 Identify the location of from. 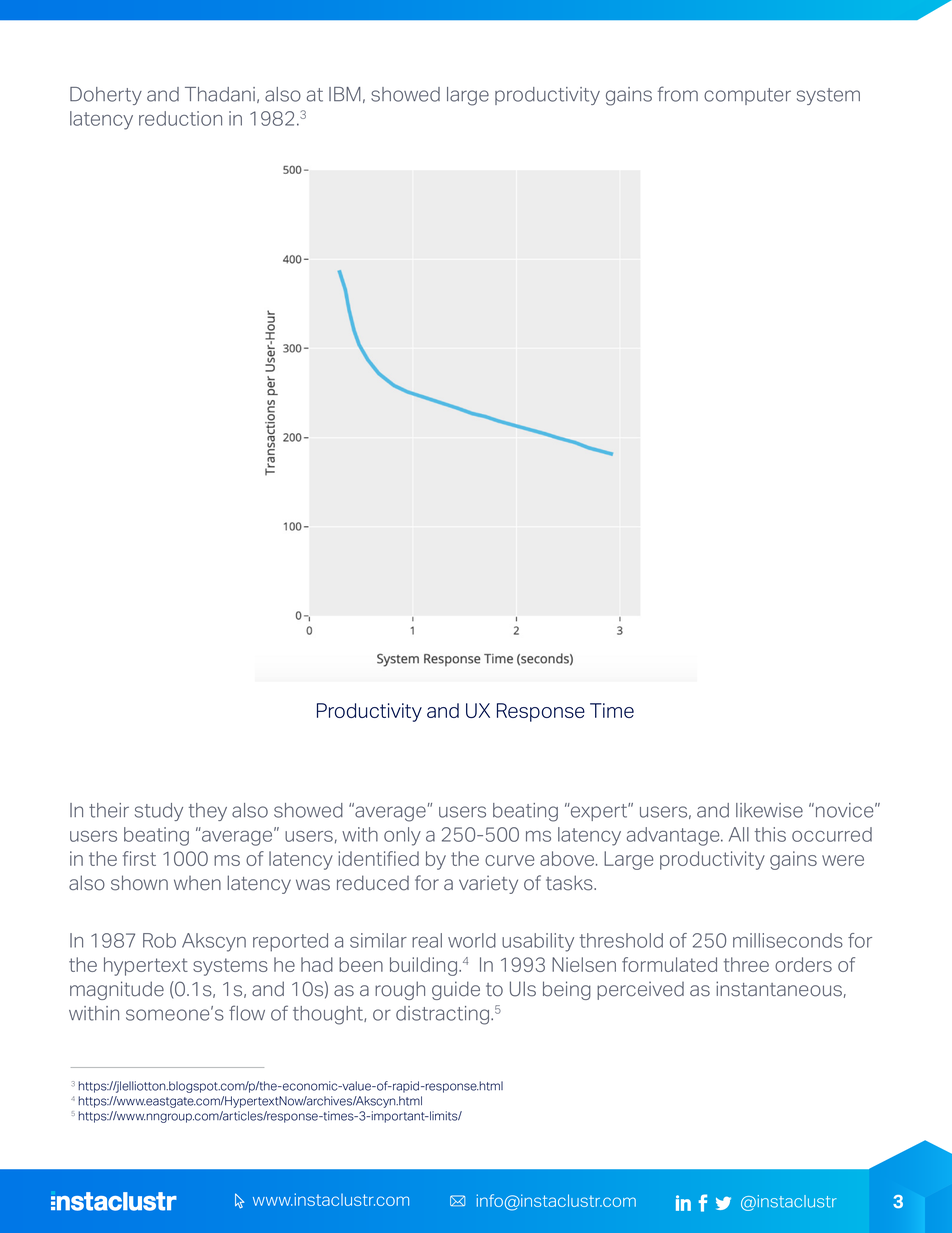
(678, 94).
